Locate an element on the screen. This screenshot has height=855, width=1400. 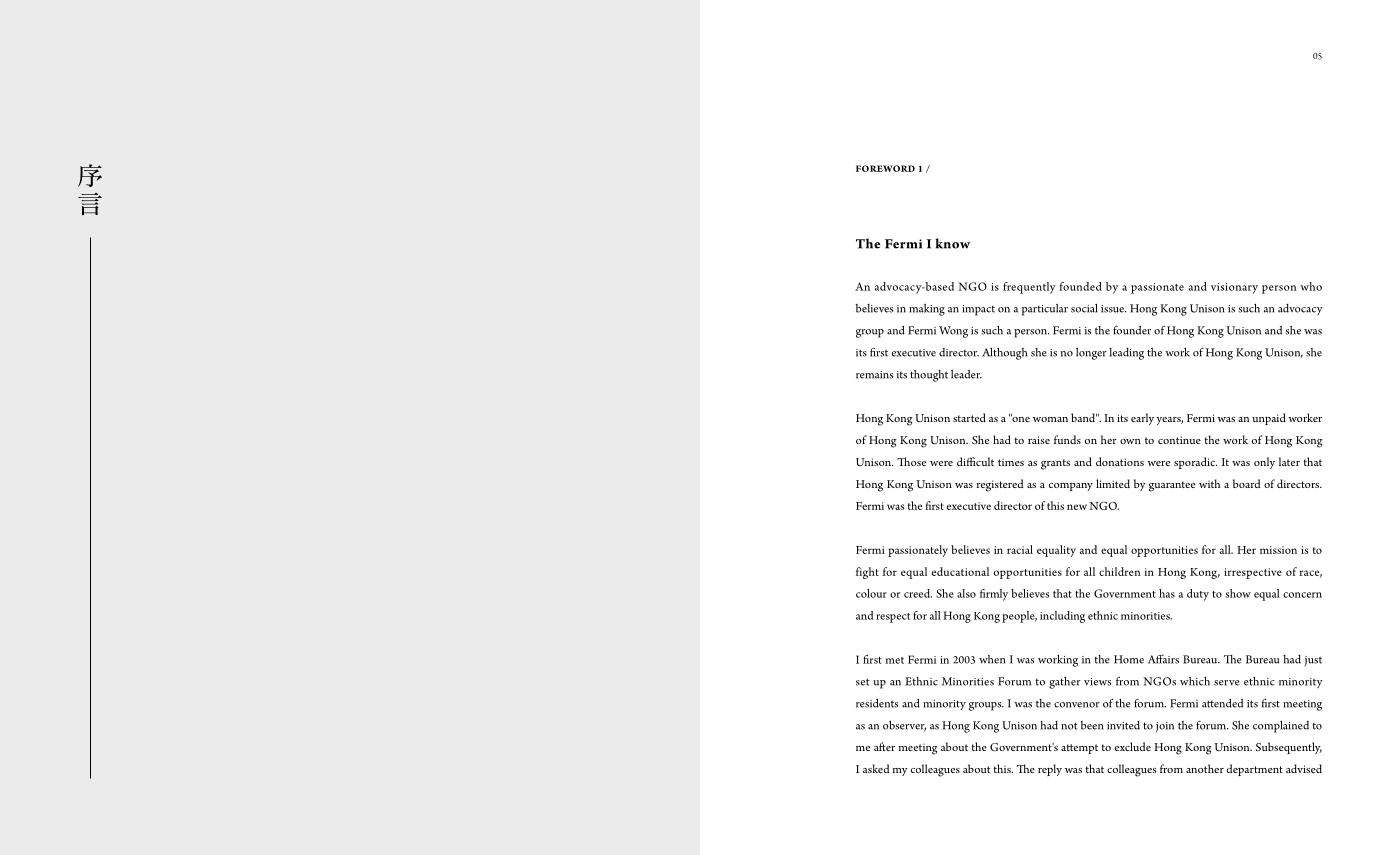
attempt is located at coordinates (1079, 749).
